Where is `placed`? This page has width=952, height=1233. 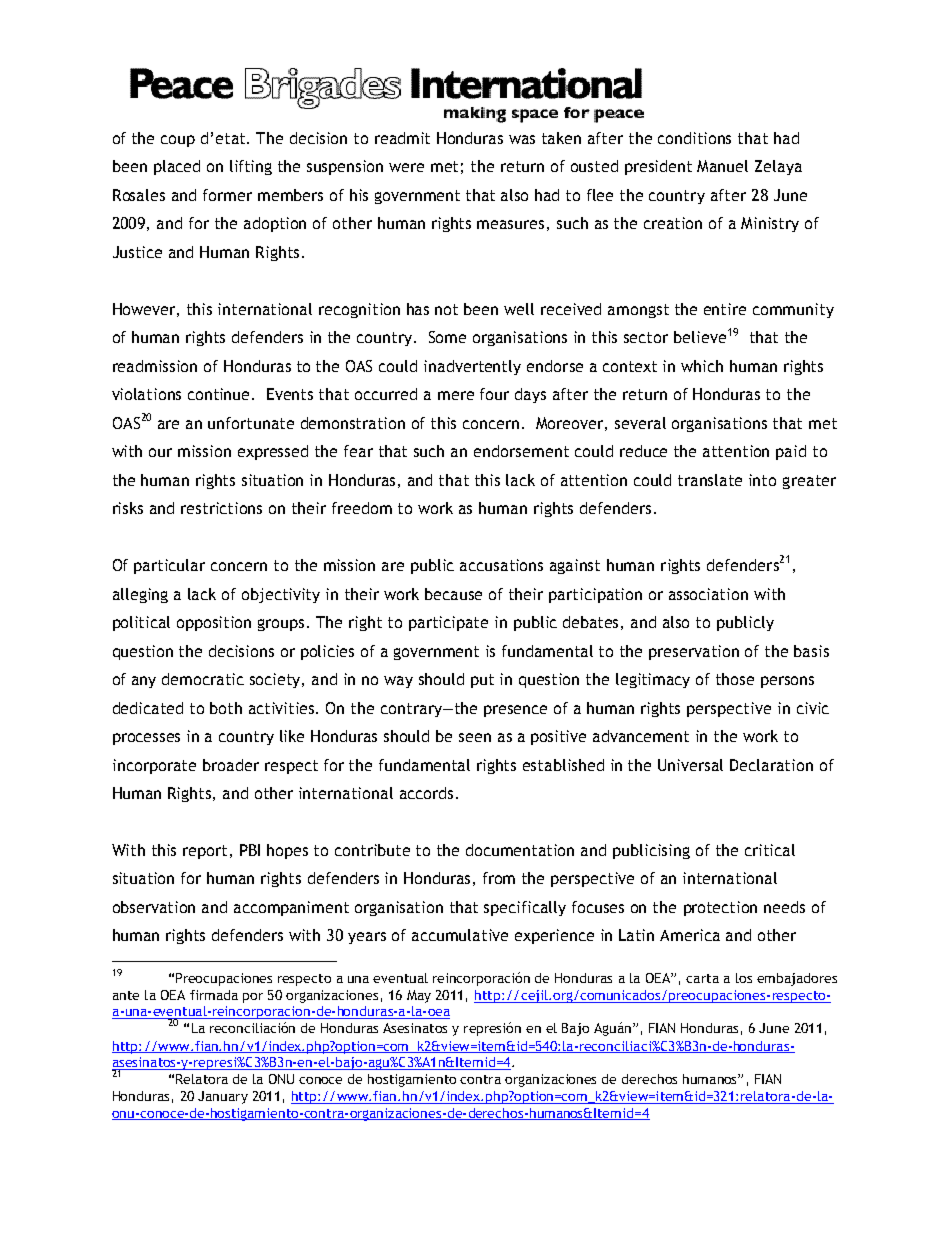
placed is located at coordinates (177, 167).
